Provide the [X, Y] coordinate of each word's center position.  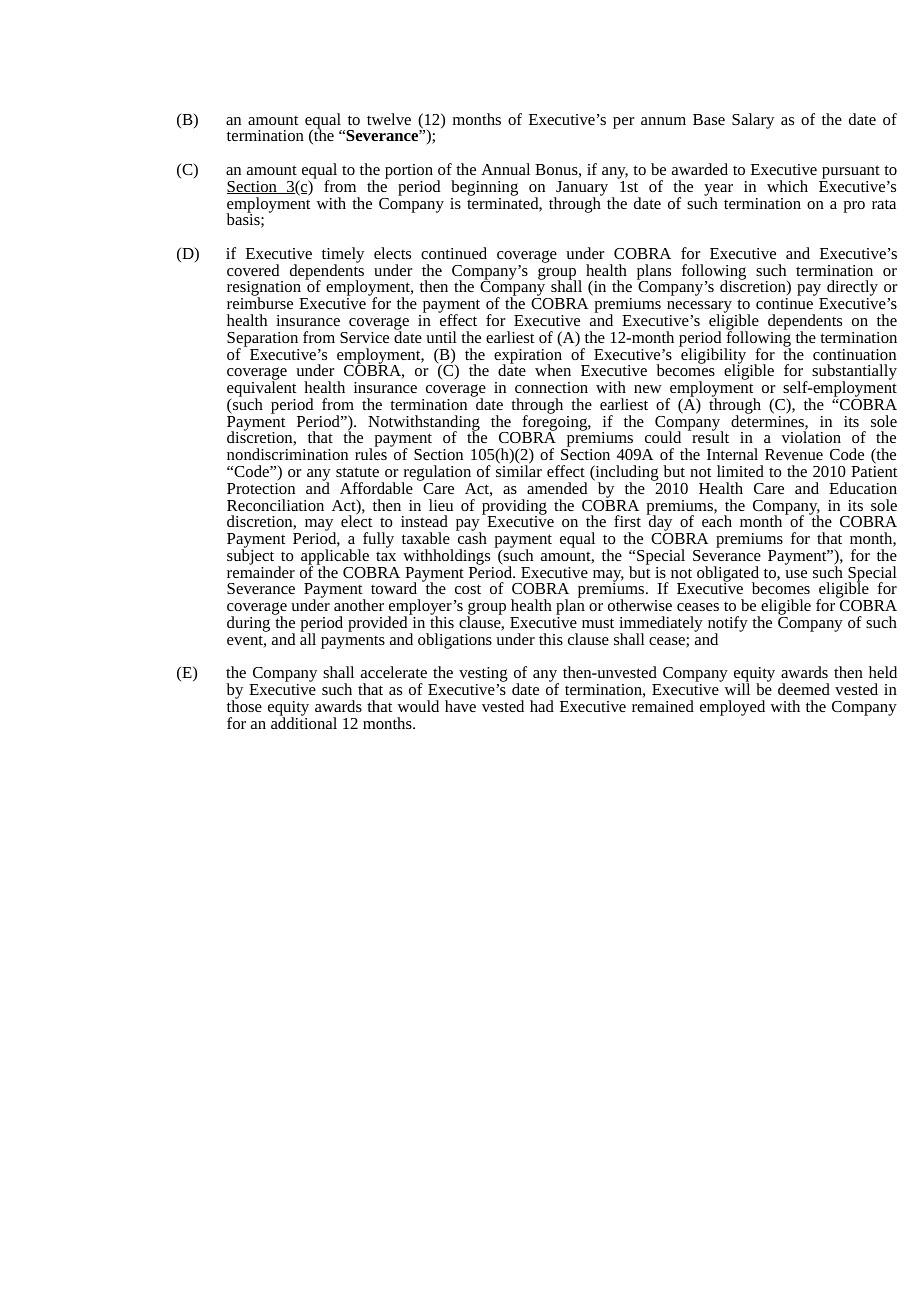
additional [304, 722]
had [542, 706]
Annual [505, 169]
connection [551, 387]
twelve [389, 119]
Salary [753, 121]
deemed [804, 689]
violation [811, 437]
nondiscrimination [287, 454]
